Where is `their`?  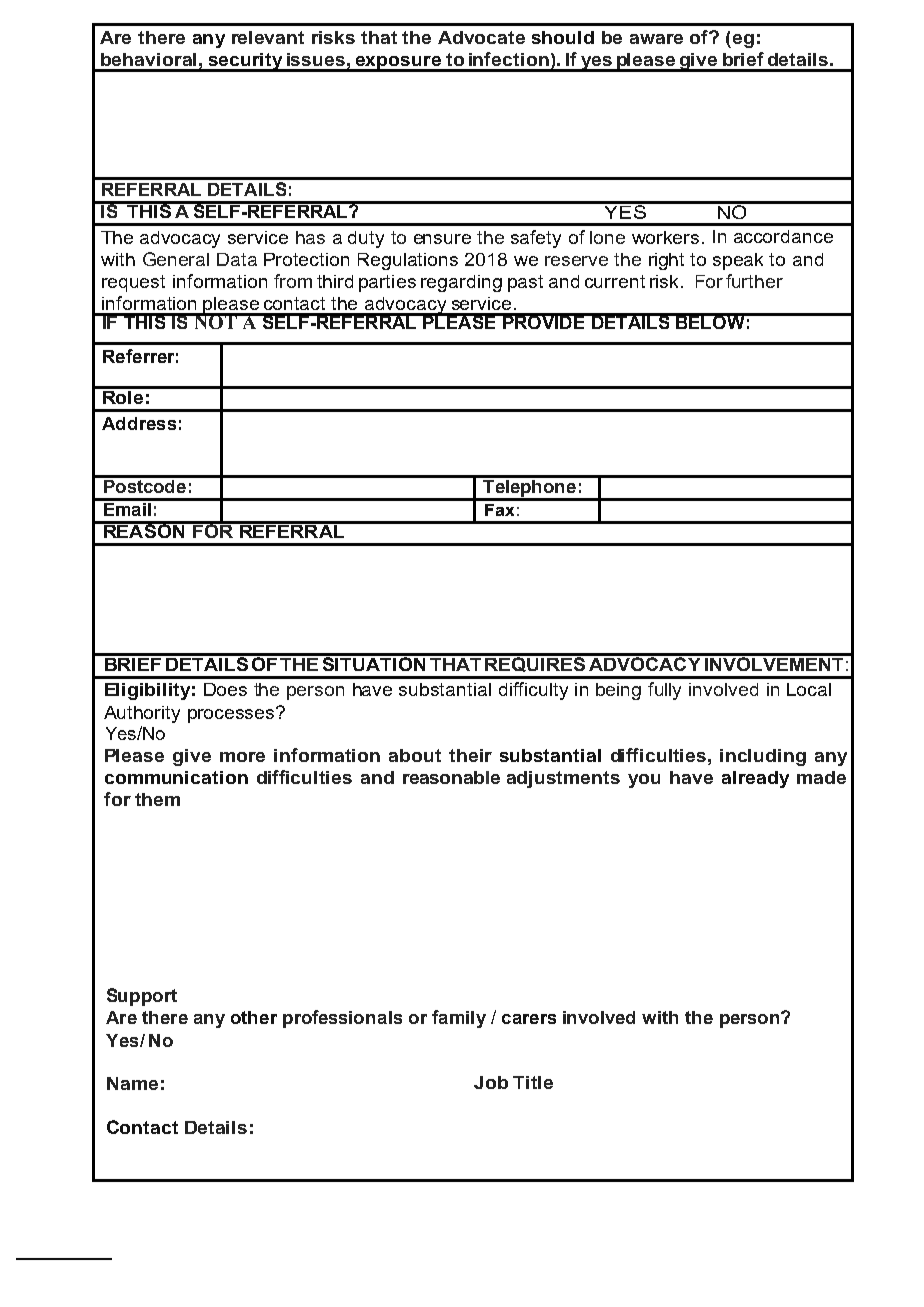
their is located at coordinates (470, 755).
